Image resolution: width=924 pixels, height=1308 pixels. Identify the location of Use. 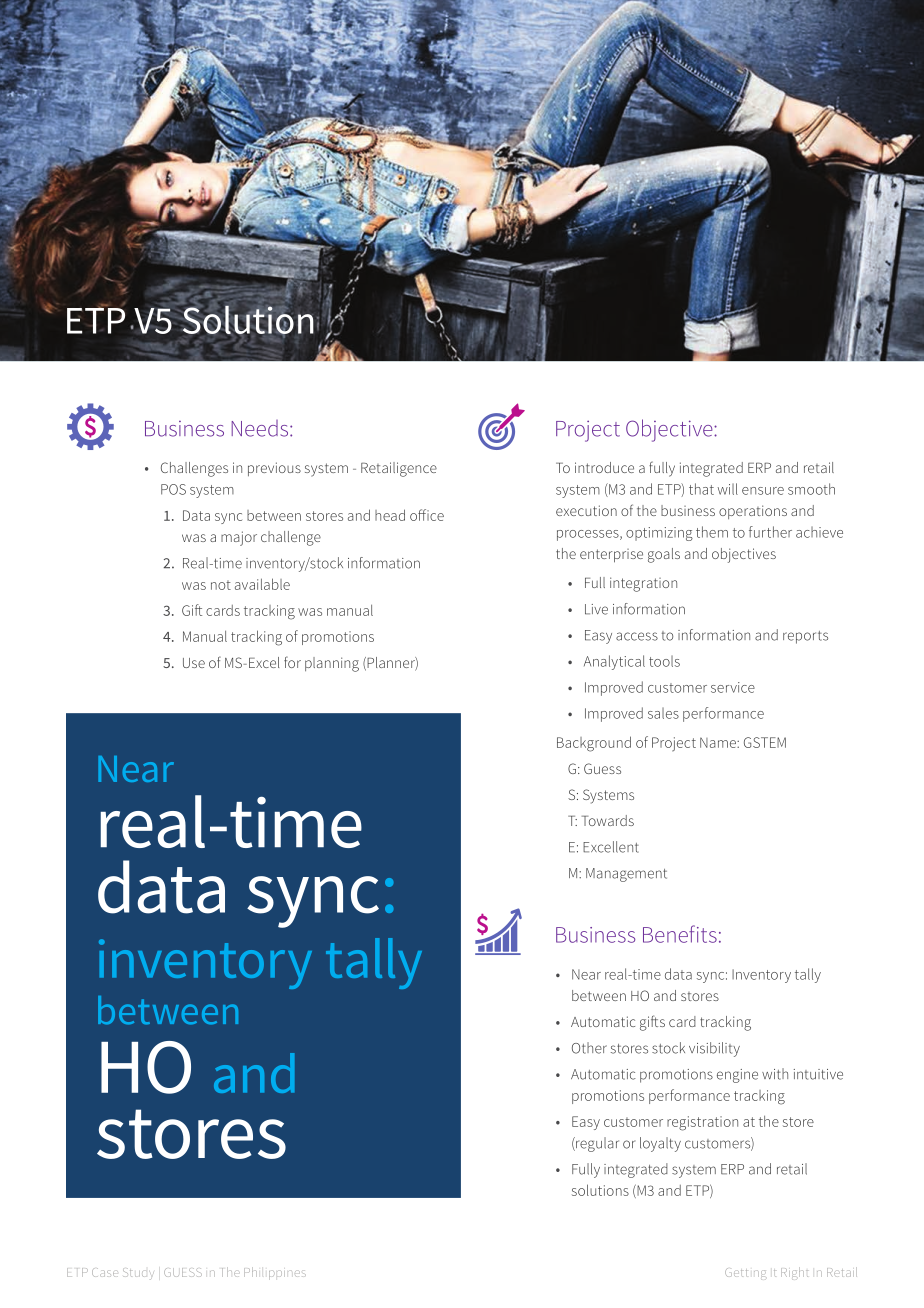
(194, 663).
